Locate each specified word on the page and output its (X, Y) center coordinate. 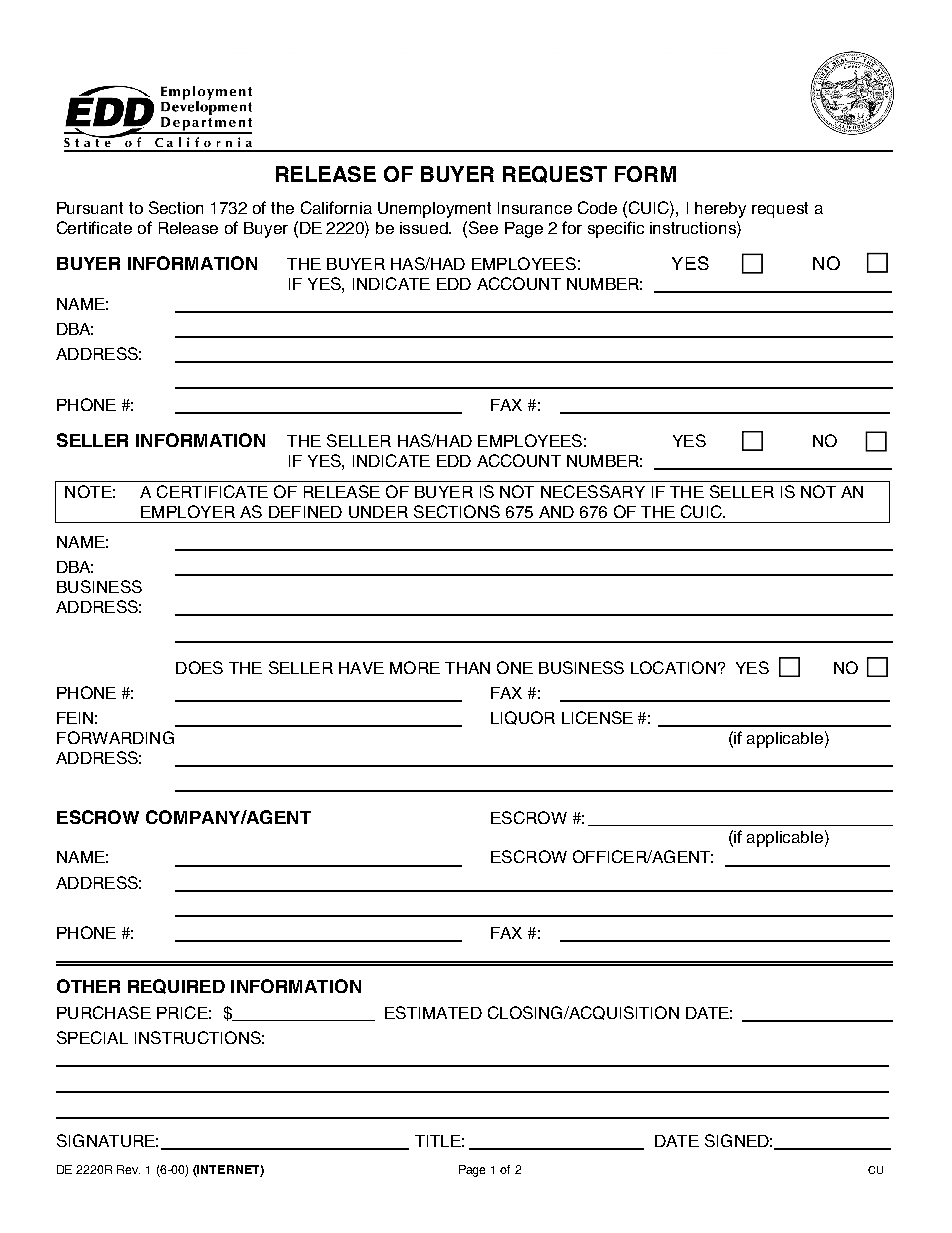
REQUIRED (176, 986)
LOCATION (673, 667)
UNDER (378, 512)
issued (425, 228)
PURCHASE (104, 1012)
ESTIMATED (433, 1012)
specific (616, 229)
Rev (128, 1169)
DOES (199, 667)
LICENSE (597, 717)
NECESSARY (593, 491)
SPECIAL (92, 1037)
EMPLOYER (188, 511)
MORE (415, 667)
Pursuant (90, 208)
